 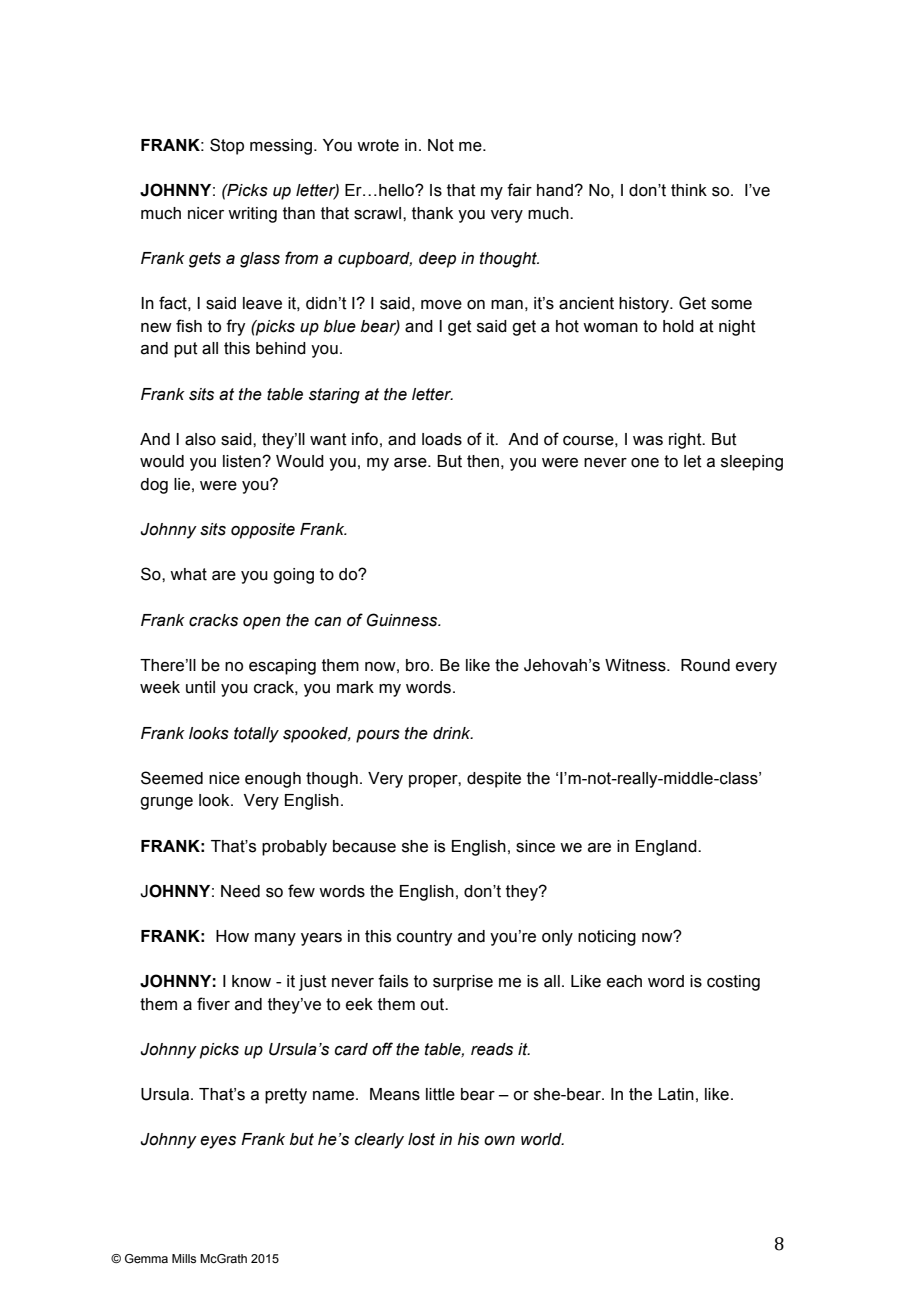 What do you see at coordinates (240, 891) in the screenshot?
I see `Need` at bounding box center [240, 891].
